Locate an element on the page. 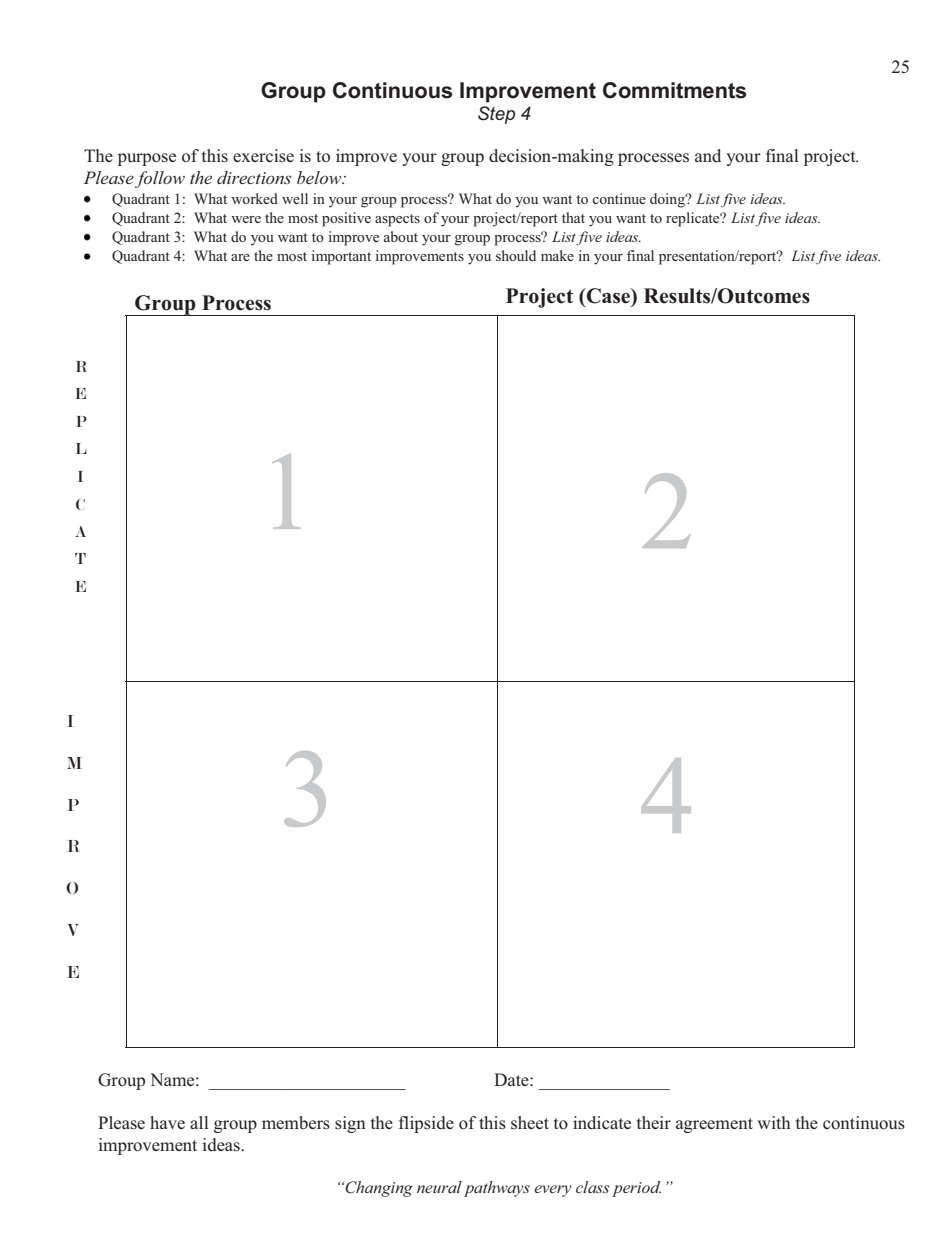  important is located at coordinates (341, 257).
